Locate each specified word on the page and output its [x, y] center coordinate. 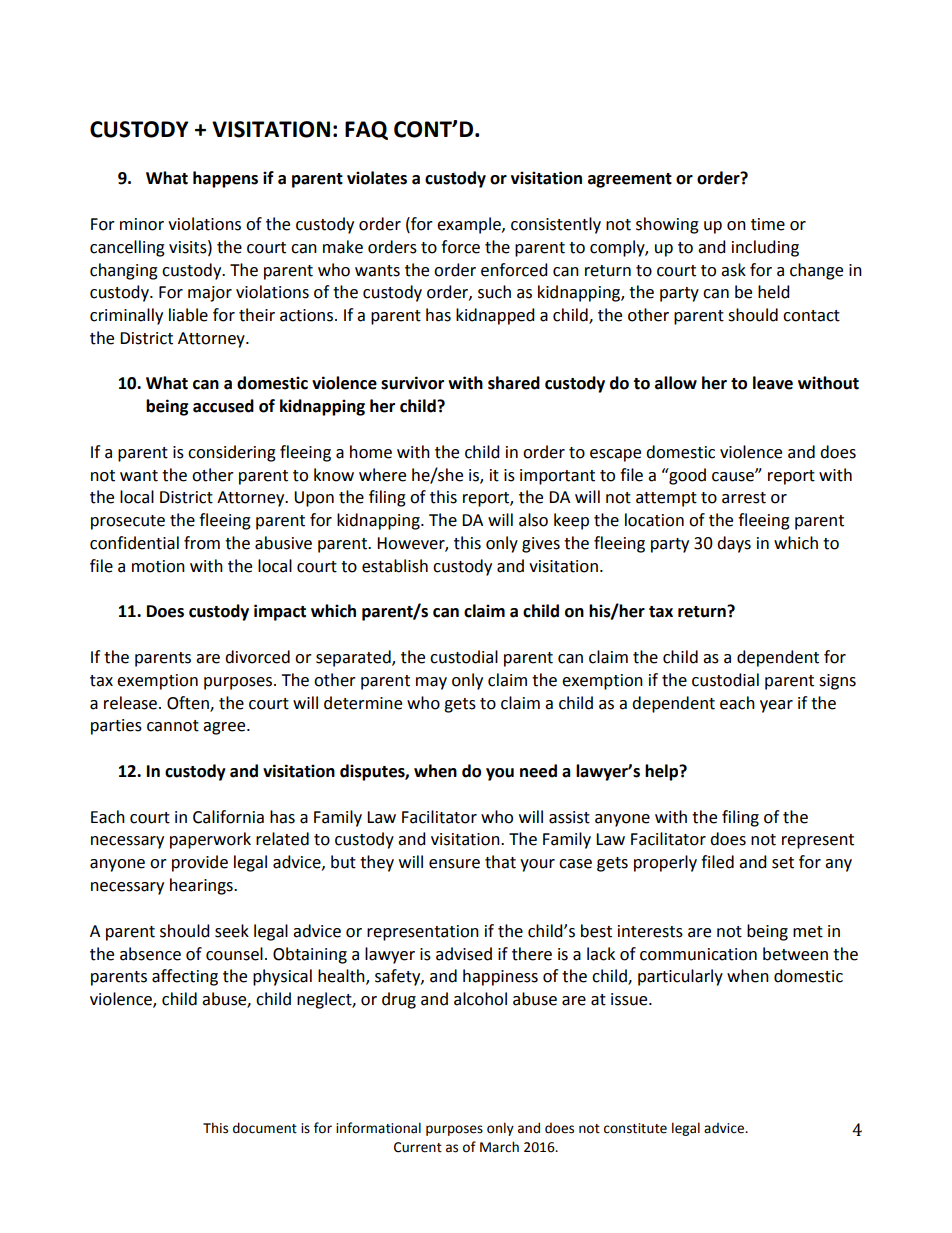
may [431, 683]
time [768, 224]
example [470, 225]
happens [225, 179]
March [499, 1147]
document [265, 1128]
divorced [257, 657]
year [776, 706]
